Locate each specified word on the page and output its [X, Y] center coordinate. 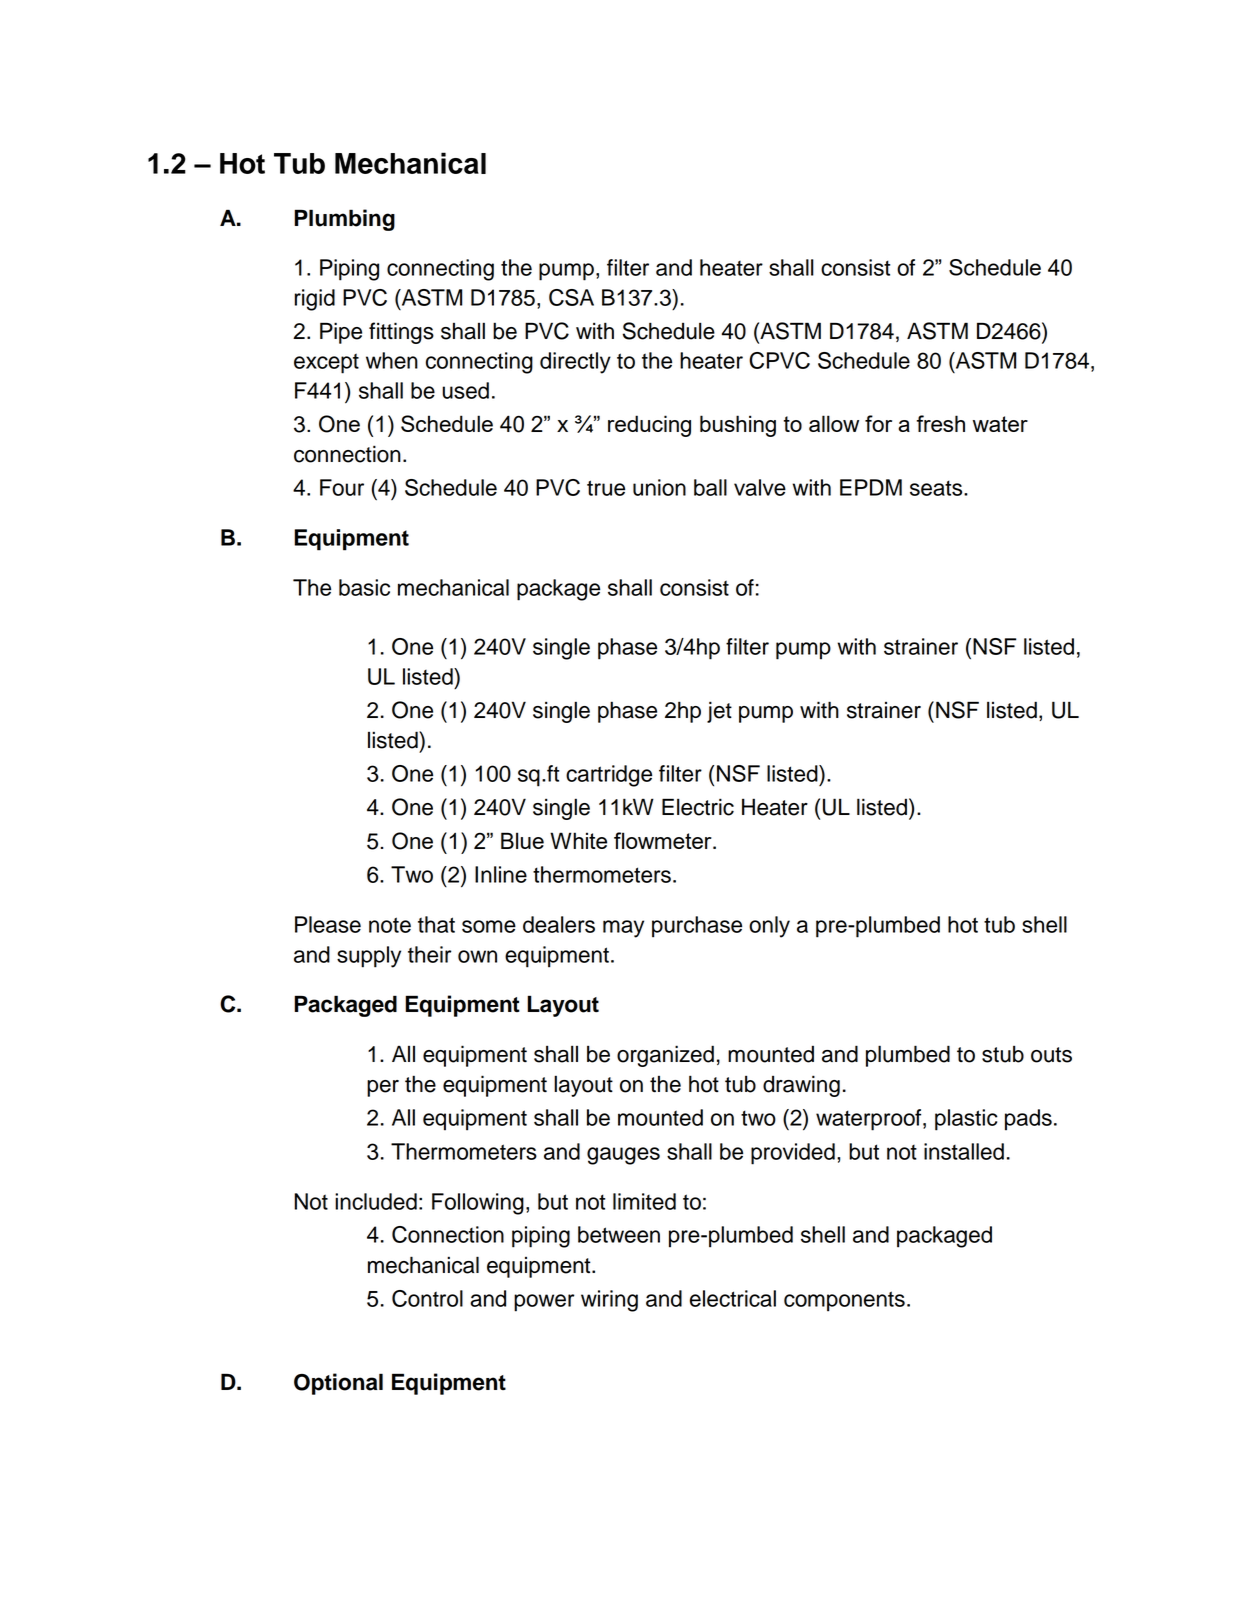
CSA [571, 297]
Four [342, 487]
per [383, 1088]
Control [427, 1298]
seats [937, 488]
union [659, 487]
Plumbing [344, 220]
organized [665, 1056]
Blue [522, 840]
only [769, 927]
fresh [941, 423]
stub [1003, 1054]
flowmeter [664, 840]
